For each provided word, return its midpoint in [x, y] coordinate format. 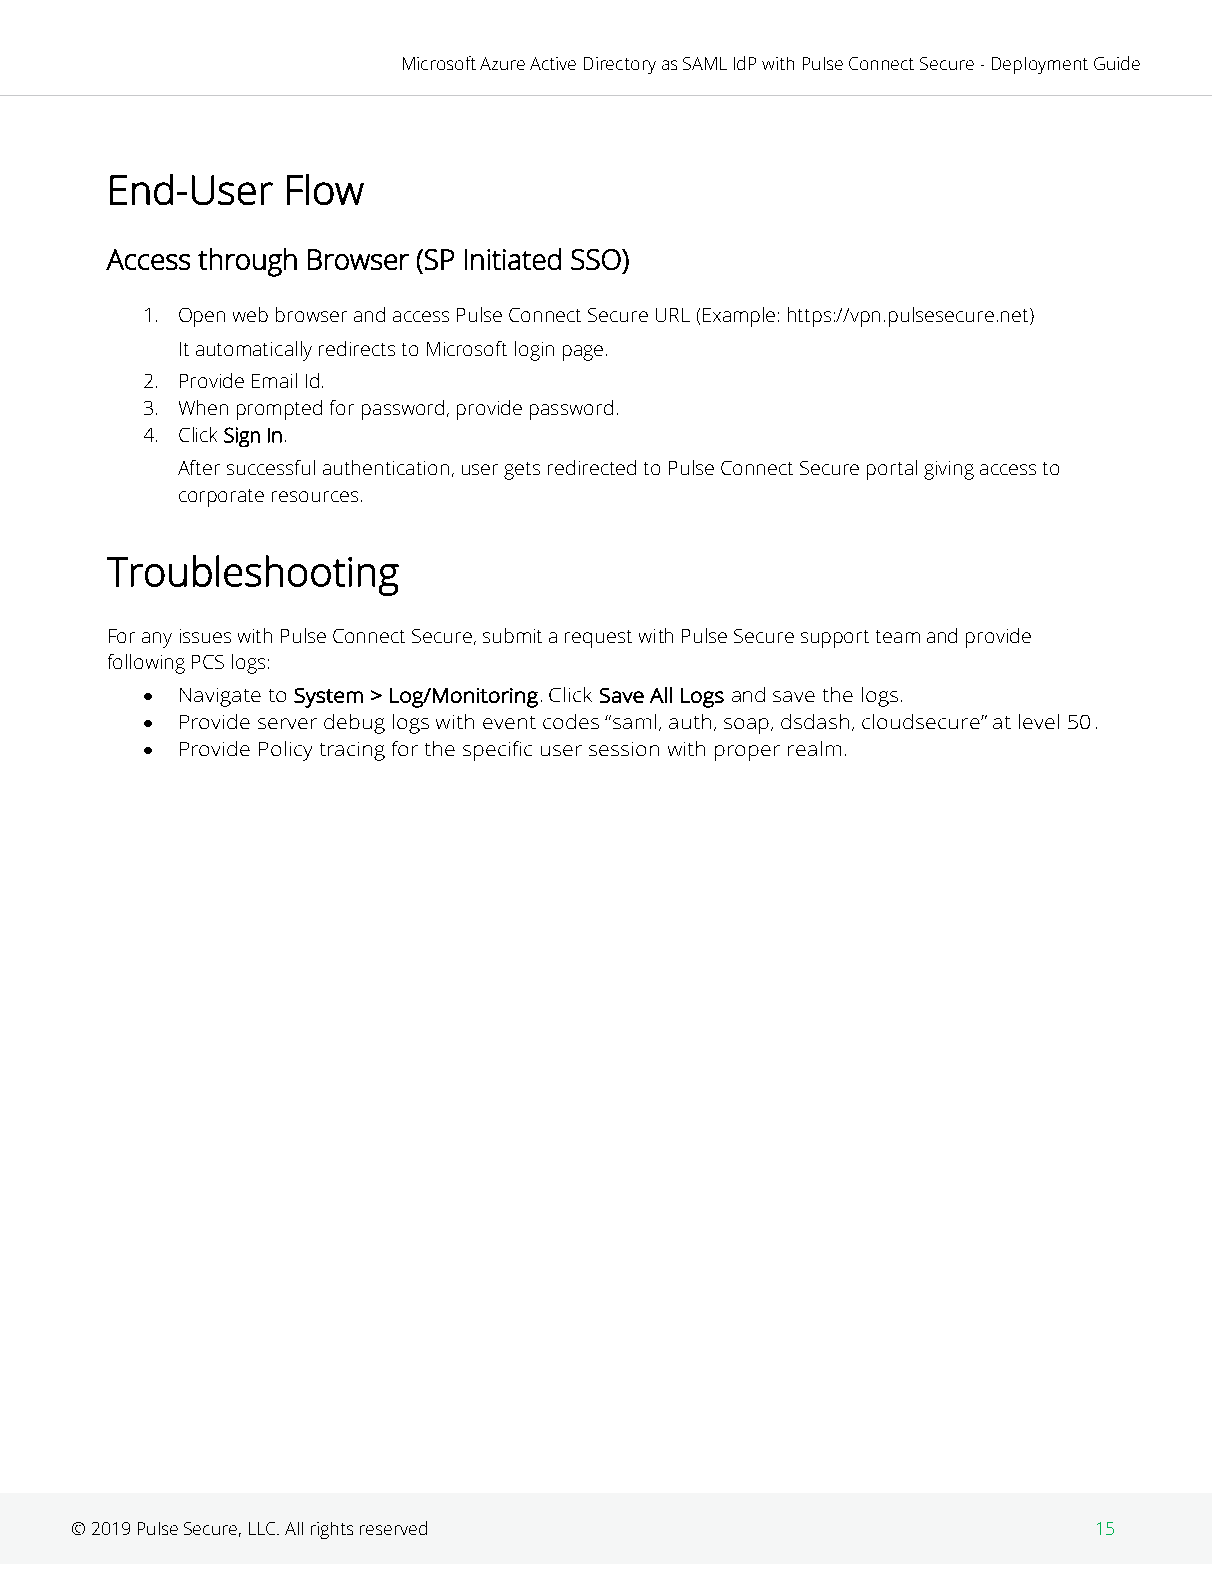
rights [332, 1530]
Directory [620, 65]
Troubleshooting [253, 575]
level [1039, 721]
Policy [285, 751]
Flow [325, 189]
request [598, 639]
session [624, 749]
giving [949, 470]
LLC [263, 1528]
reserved [393, 1528]
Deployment [1040, 65]
